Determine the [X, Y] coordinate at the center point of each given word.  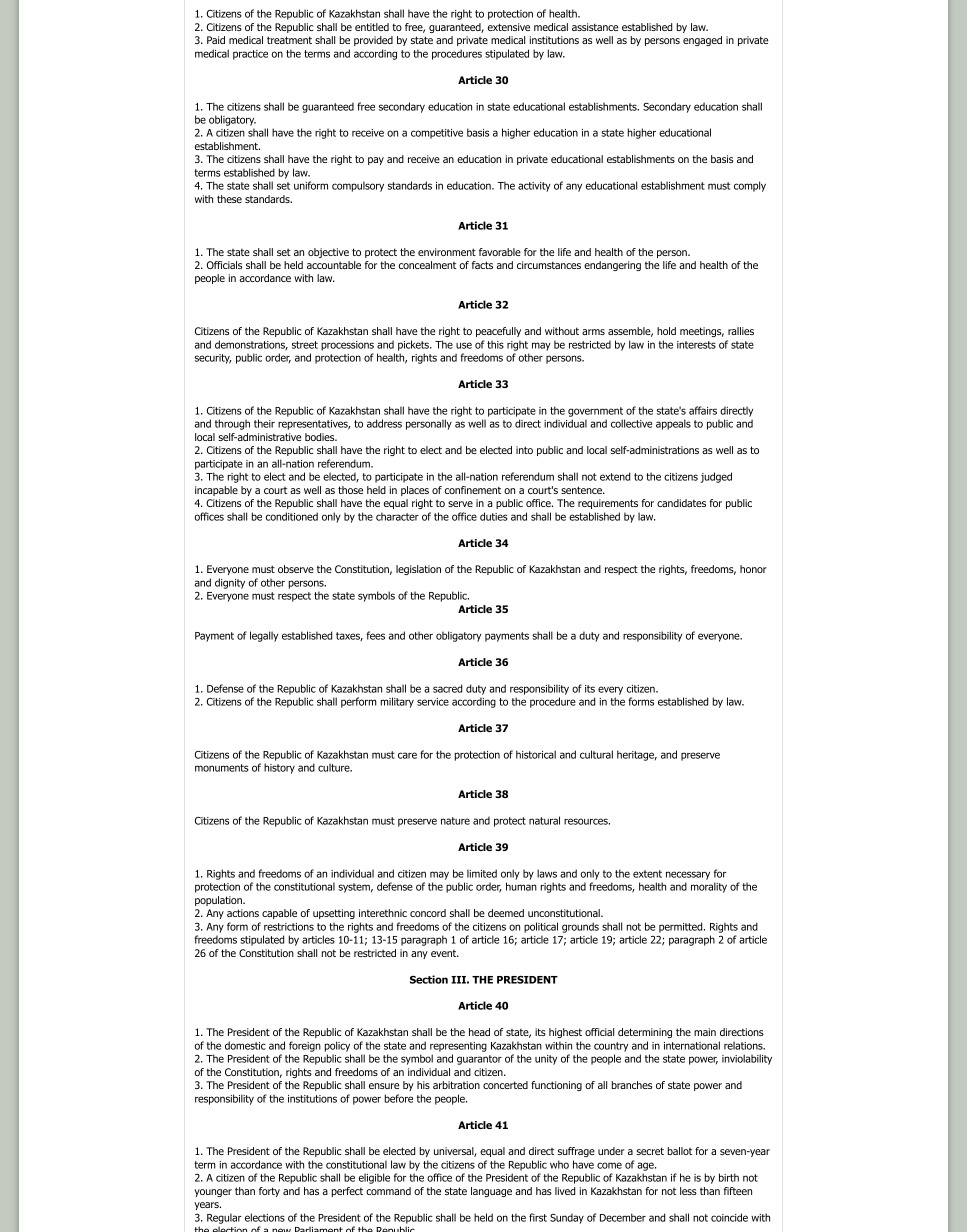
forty [269, 1192]
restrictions [289, 927]
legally [264, 636]
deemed [506, 913]
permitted [682, 927]
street [305, 345]
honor [753, 569]
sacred [447, 688]
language [491, 1192]
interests [696, 345]
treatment [289, 40]
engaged [702, 41]
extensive [509, 27]
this [495, 344]
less [688, 1191]
